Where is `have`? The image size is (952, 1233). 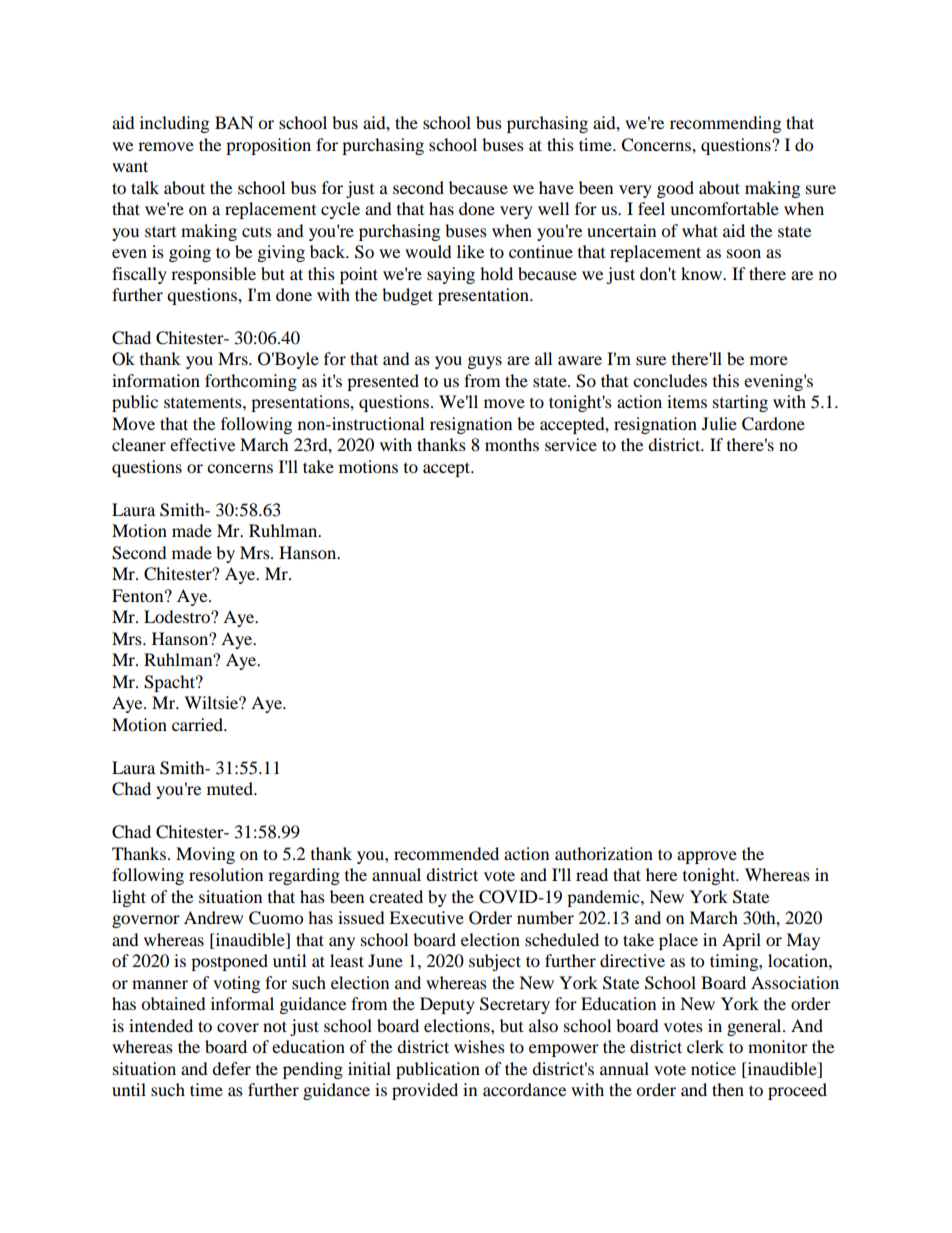 have is located at coordinates (556, 187).
